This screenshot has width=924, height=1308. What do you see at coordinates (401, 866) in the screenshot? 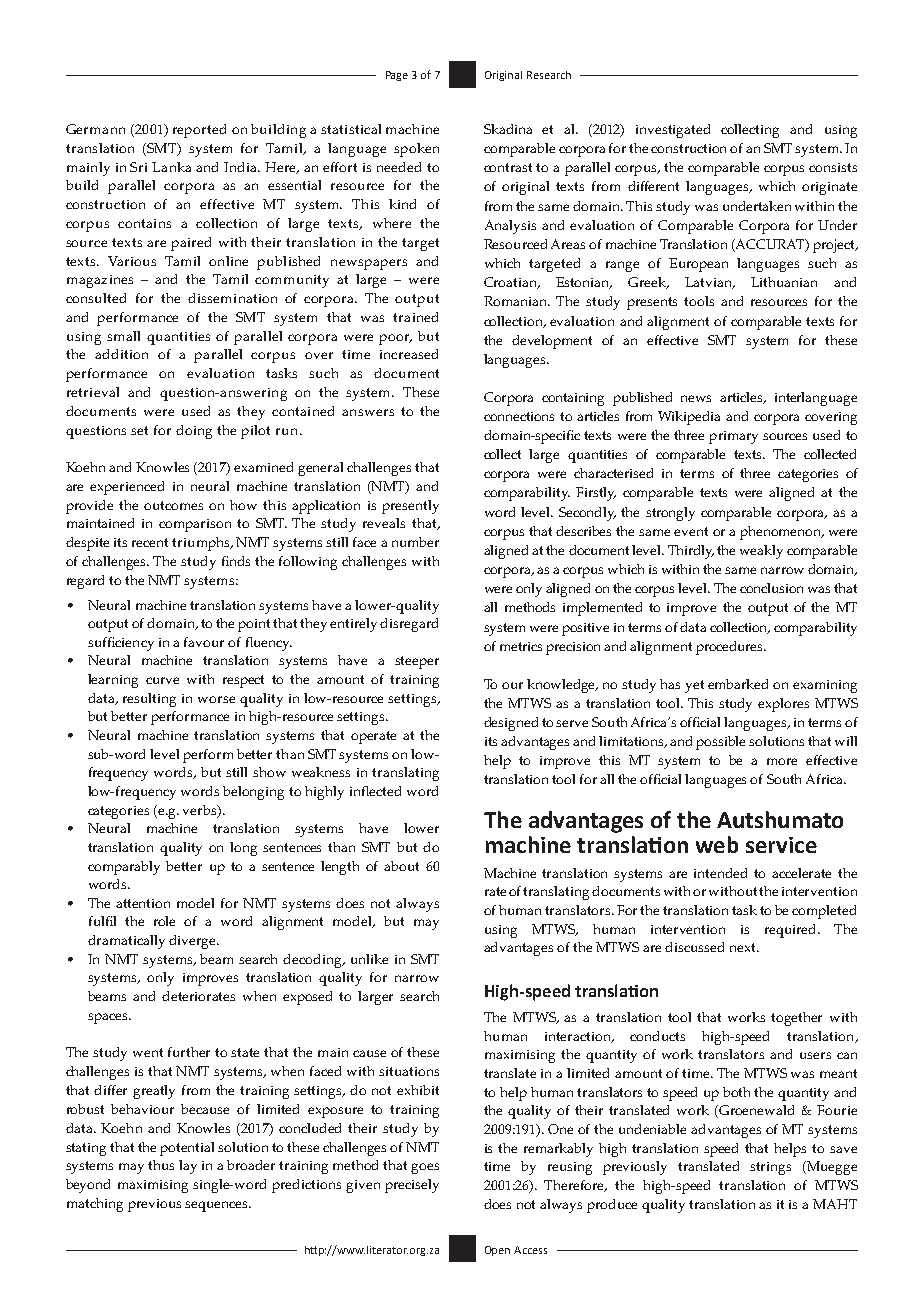
I see `about` at bounding box center [401, 866].
